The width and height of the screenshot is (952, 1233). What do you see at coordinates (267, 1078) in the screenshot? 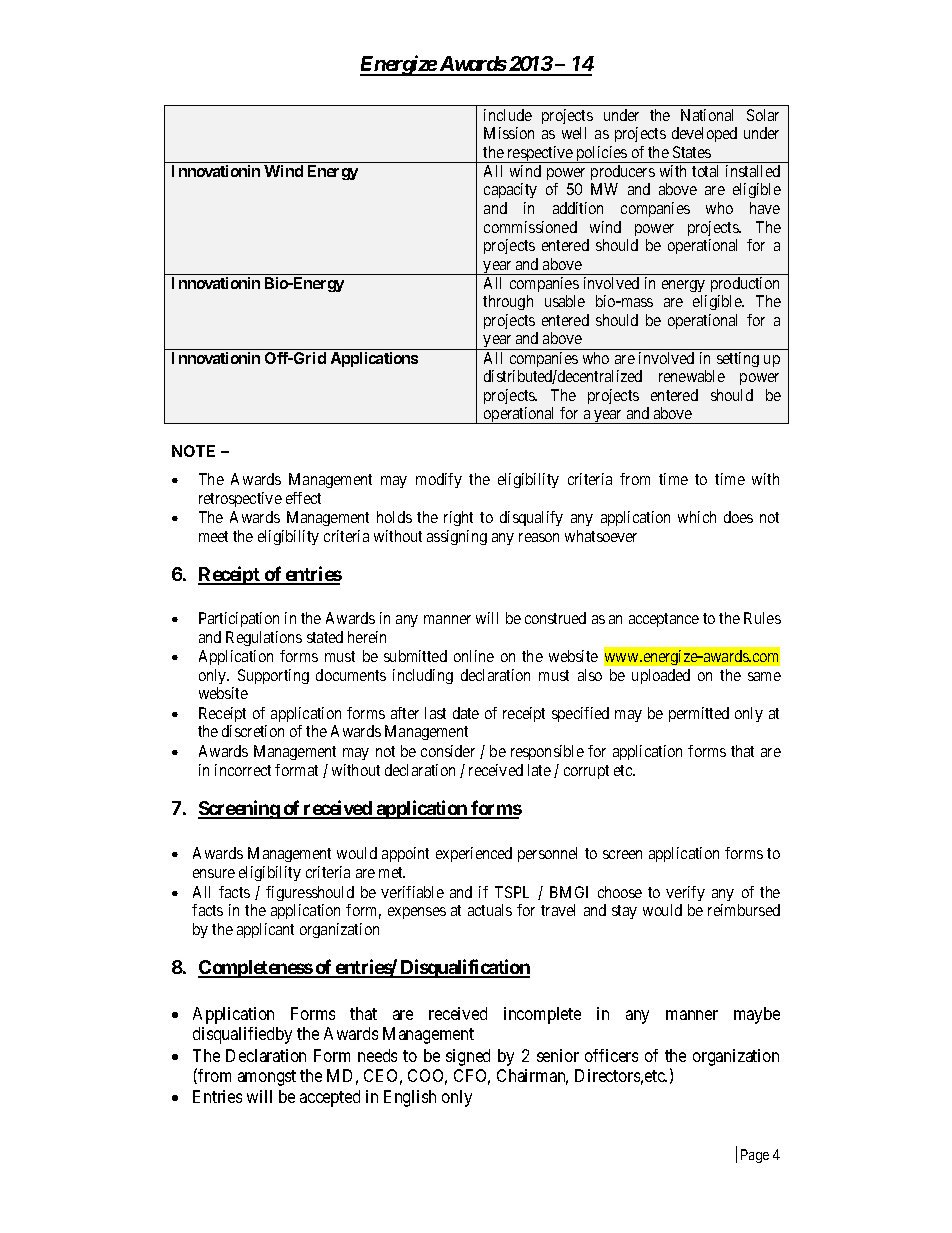
I see `amongst` at bounding box center [267, 1078].
